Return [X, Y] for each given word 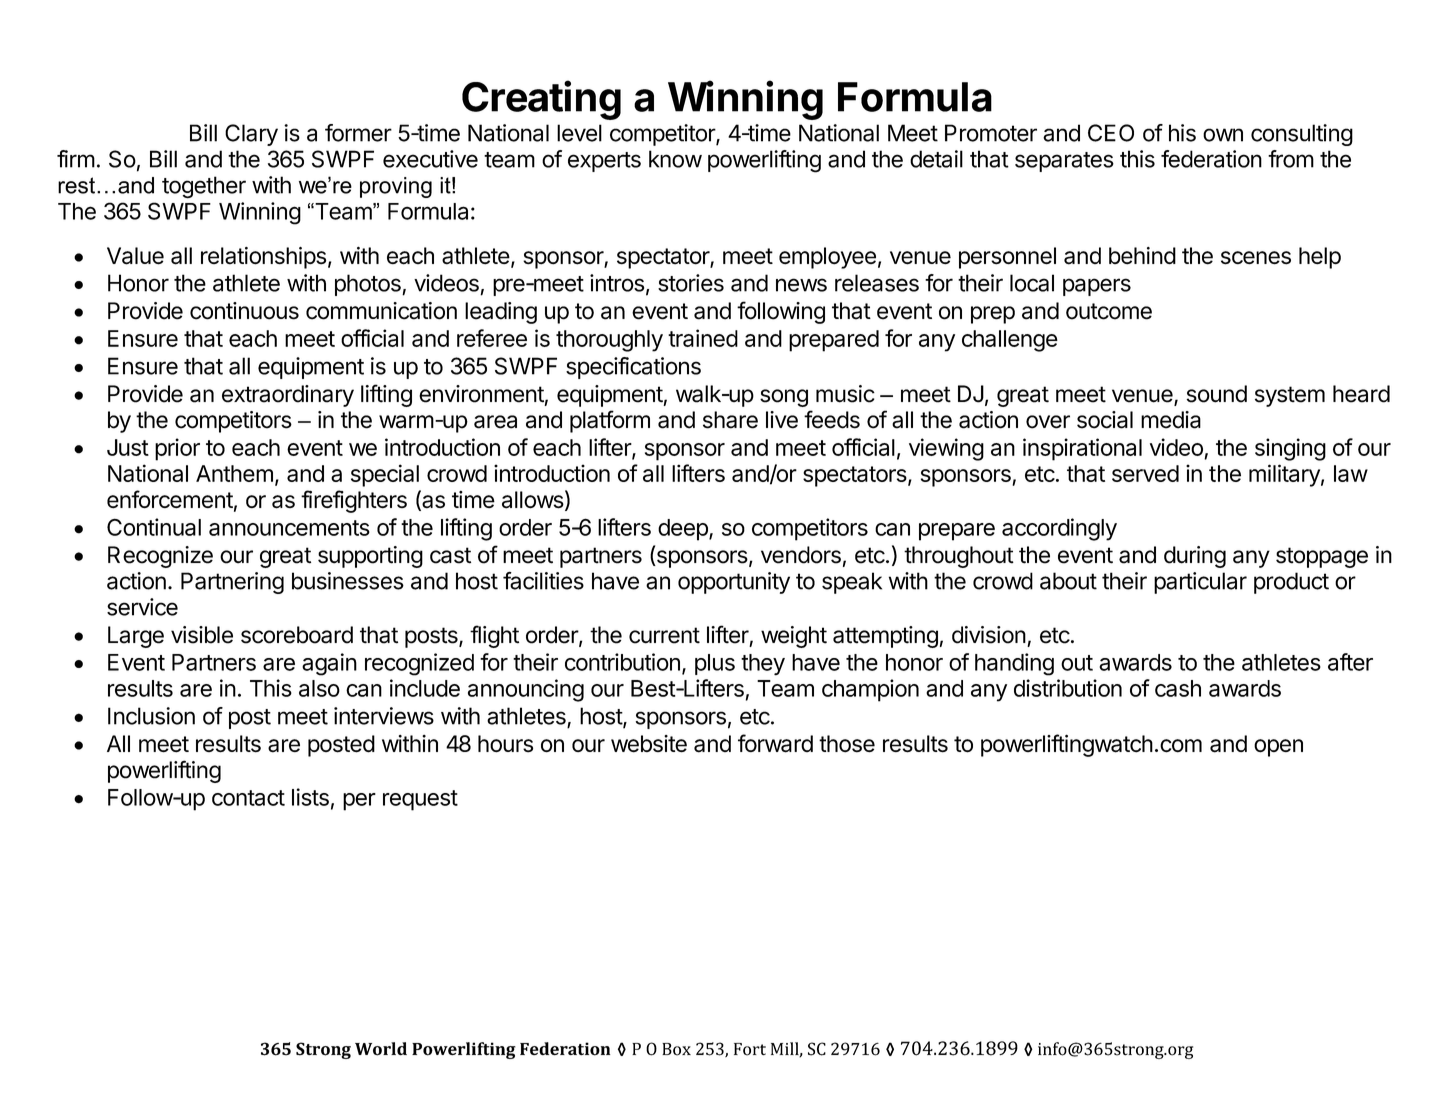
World [381, 1049]
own [1223, 135]
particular [1200, 583]
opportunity [734, 583]
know [675, 159]
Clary [251, 135]
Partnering [232, 583]
